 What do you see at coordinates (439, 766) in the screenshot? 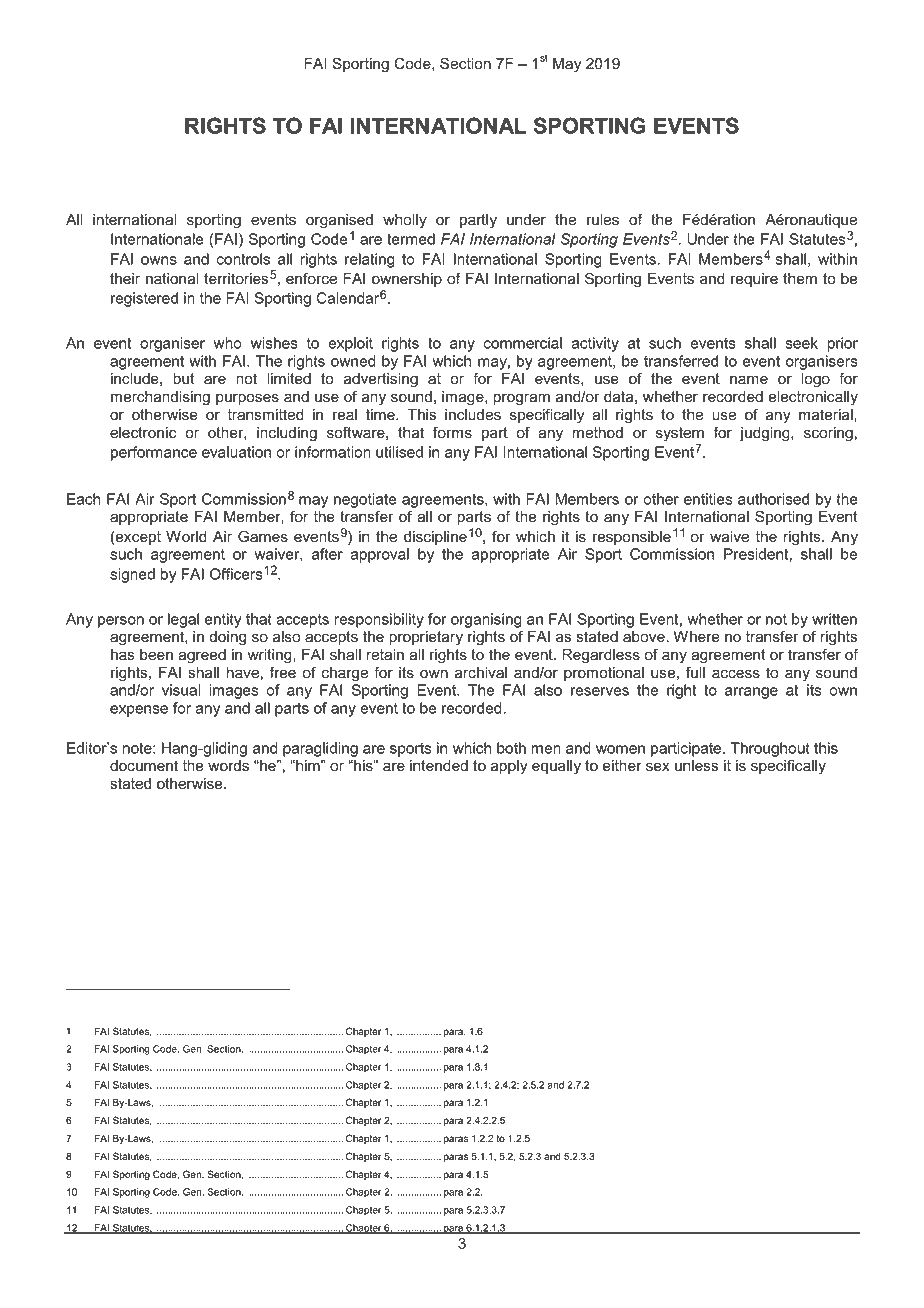
I see `intended` at bounding box center [439, 766].
